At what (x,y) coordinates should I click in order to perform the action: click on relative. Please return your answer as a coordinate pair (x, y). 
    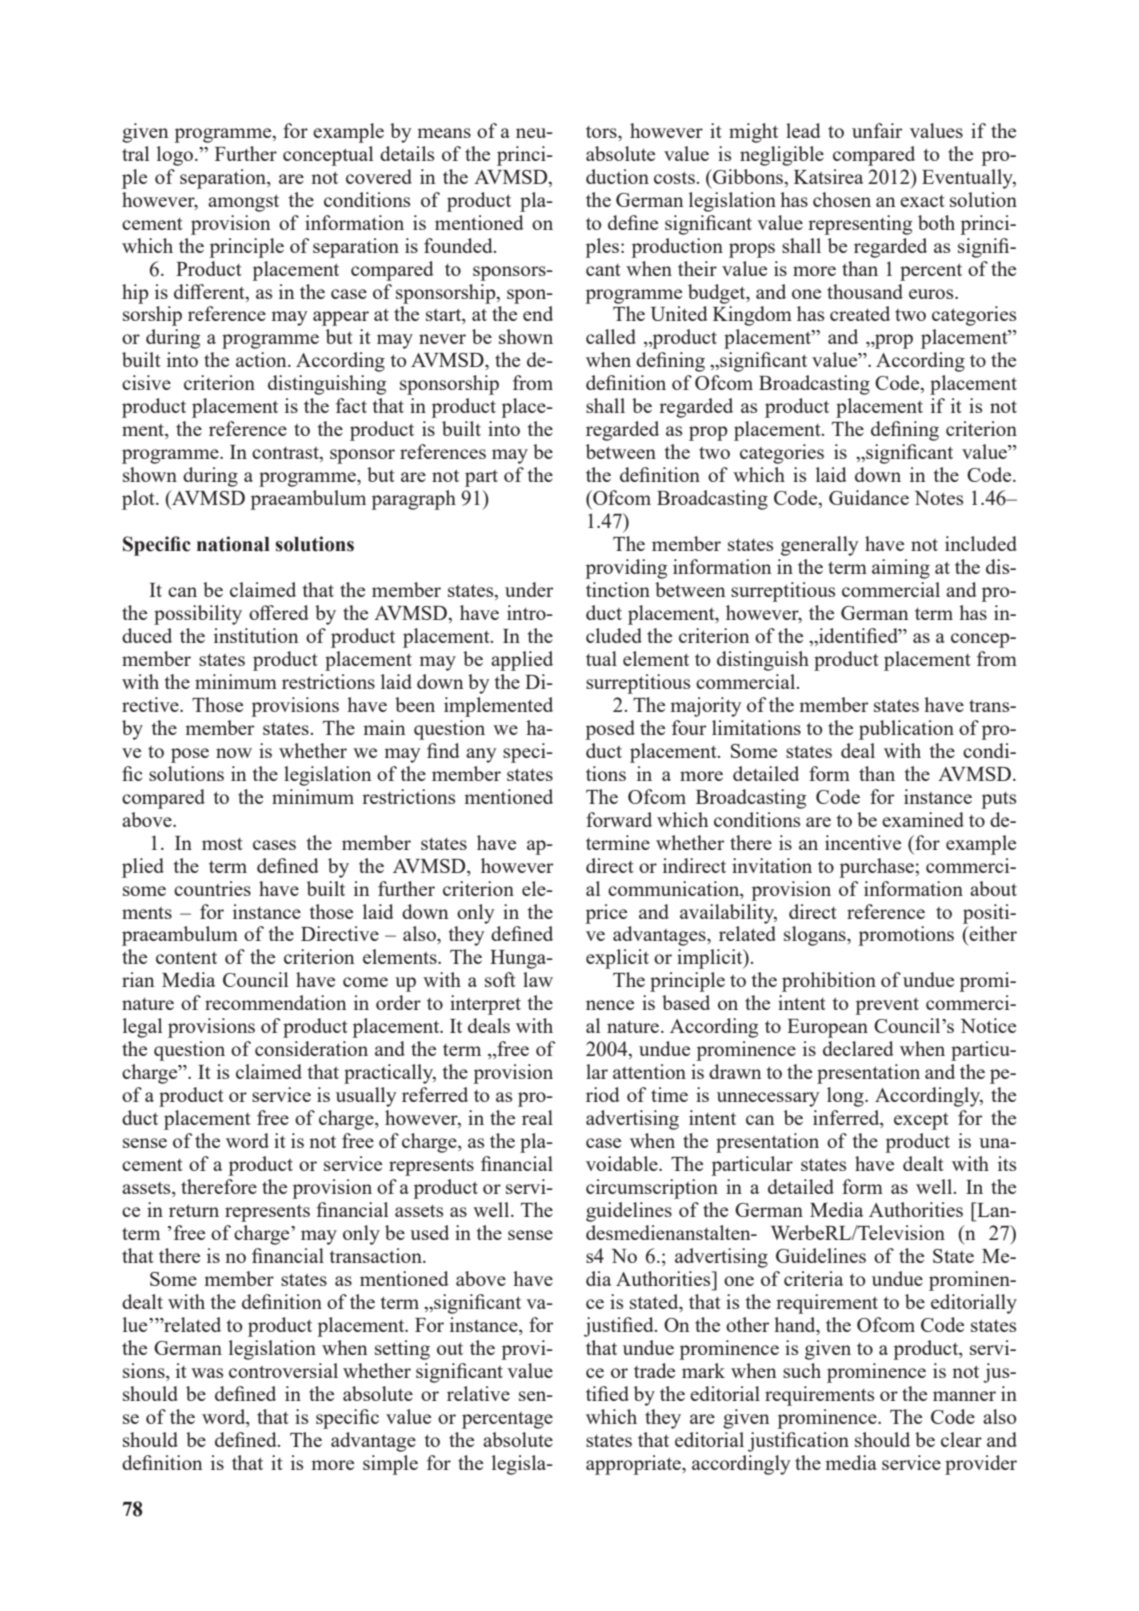
    Looking at the image, I should click on (478, 1393).
